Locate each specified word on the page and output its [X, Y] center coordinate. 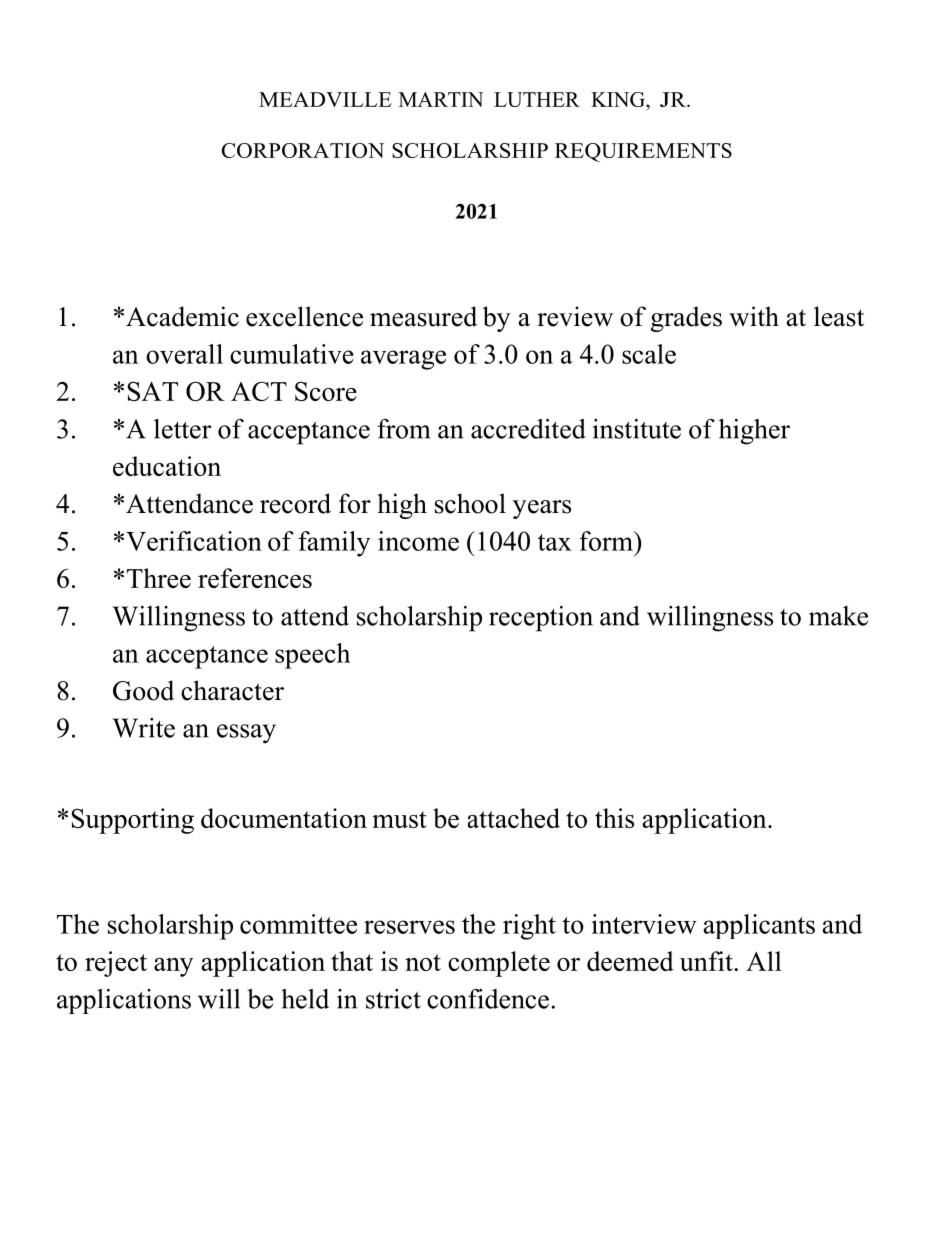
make [838, 616]
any [173, 967]
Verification [194, 541]
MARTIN [441, 99]
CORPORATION [303, 150]
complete [499, 964]
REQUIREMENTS [643, 152]
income [418, 541]
